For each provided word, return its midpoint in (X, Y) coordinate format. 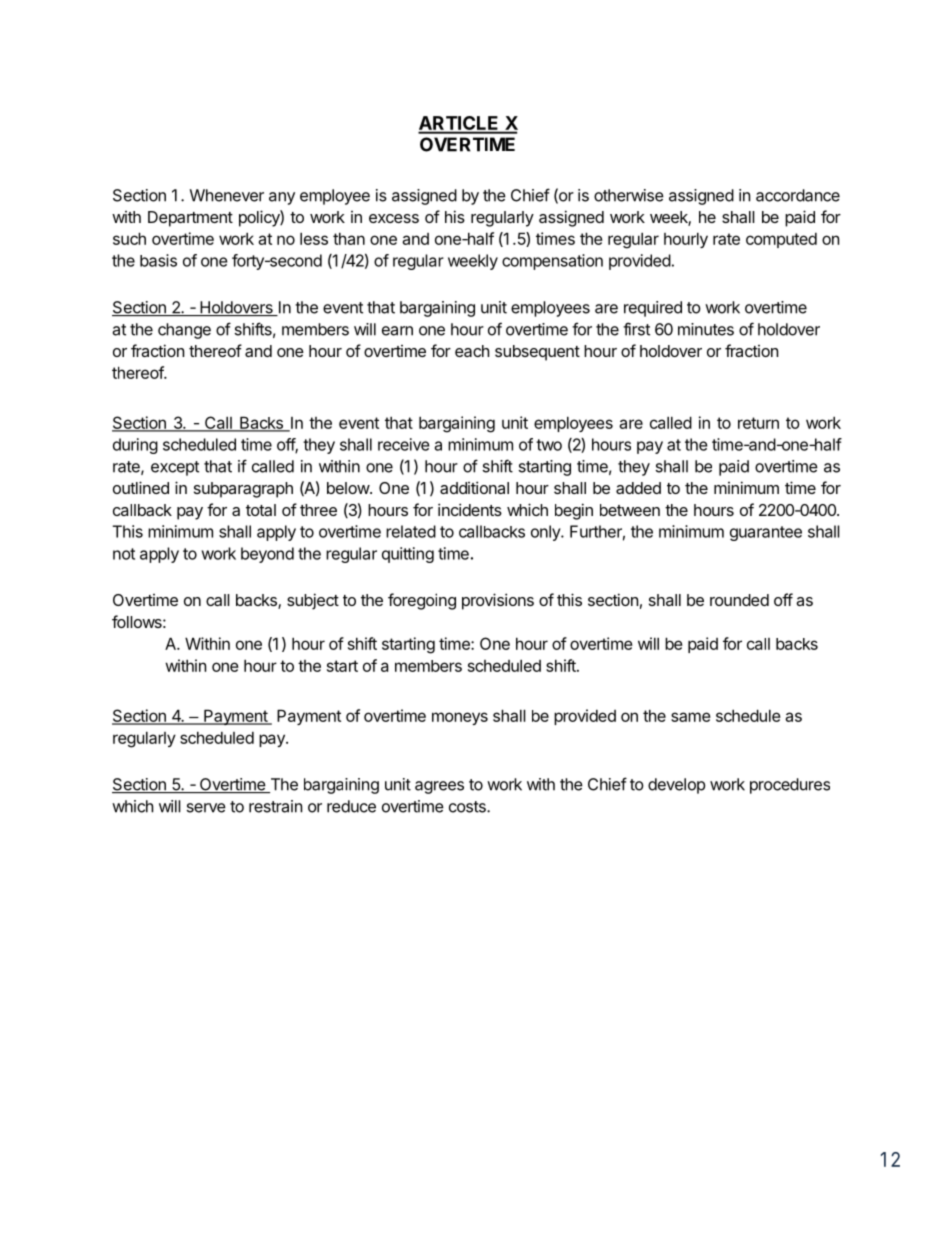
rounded (739, 600)
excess (394, 218)
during (135, 446)
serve (206, 808)
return (758, 423)
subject (313, 601)
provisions (498, 601)
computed (781, 240)
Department (190, 219)
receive (404, 444)
